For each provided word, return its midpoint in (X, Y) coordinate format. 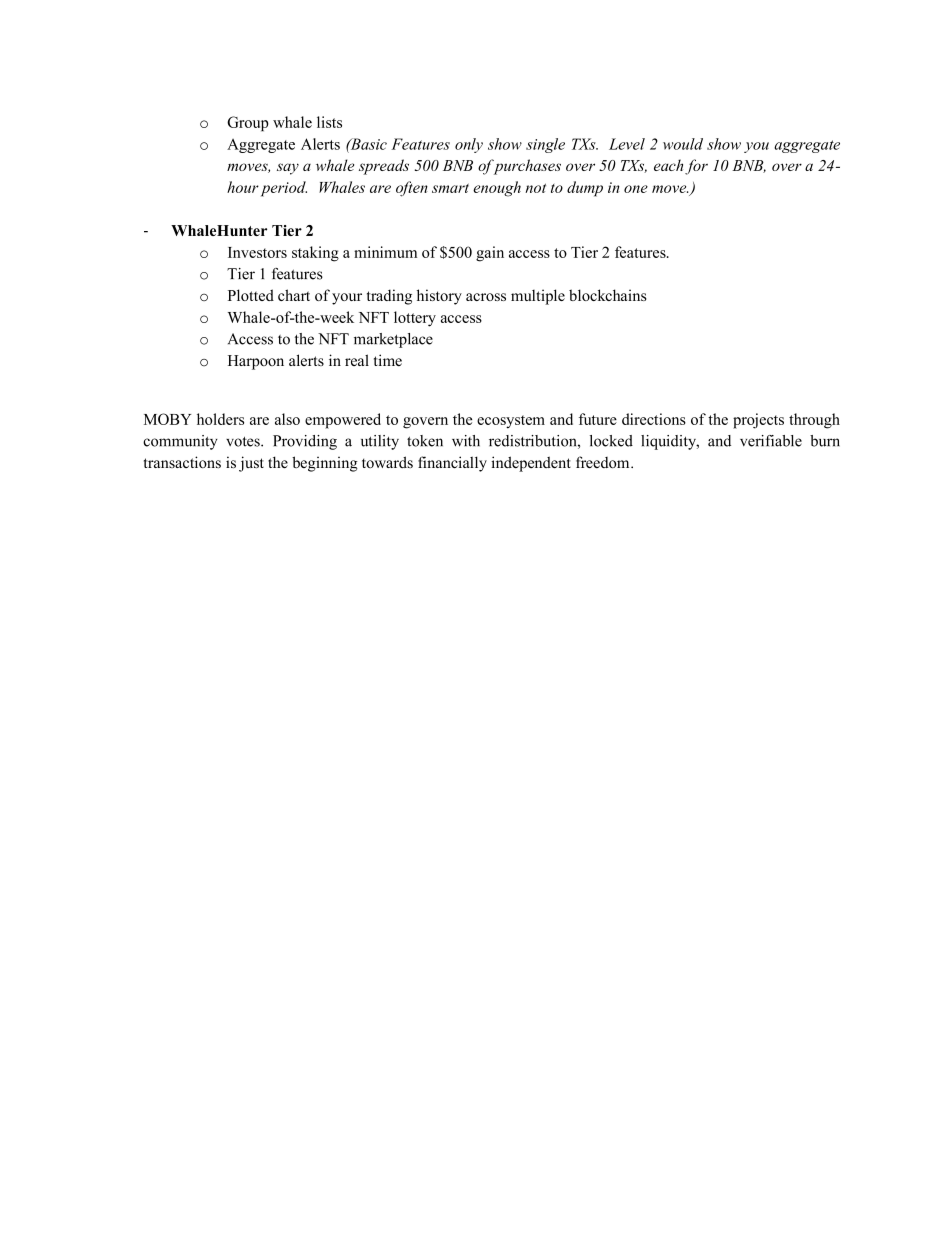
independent (531, 464)
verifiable (771, 441)
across (486, 297)
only (469, 145)
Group (248, 124)
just (251, 464)
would (683, 144)
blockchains (608, 295)
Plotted (251, 295)
